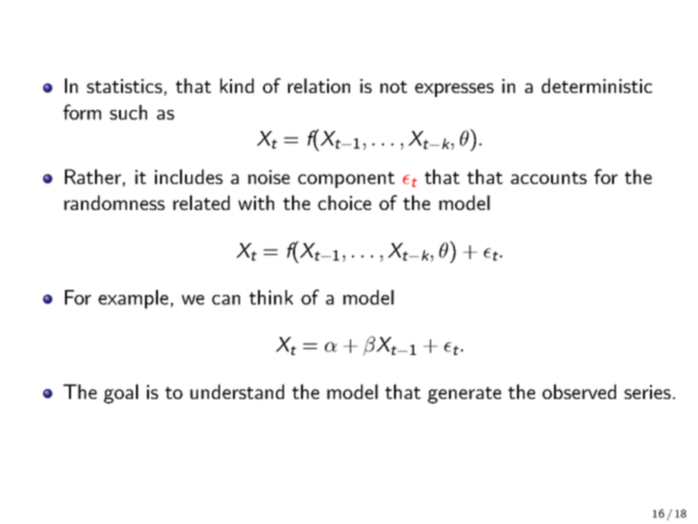 The height and width of the image is (524, 698). Describe the element at coordinates (596, 85) in the image. I see `deterministic` at that location.
